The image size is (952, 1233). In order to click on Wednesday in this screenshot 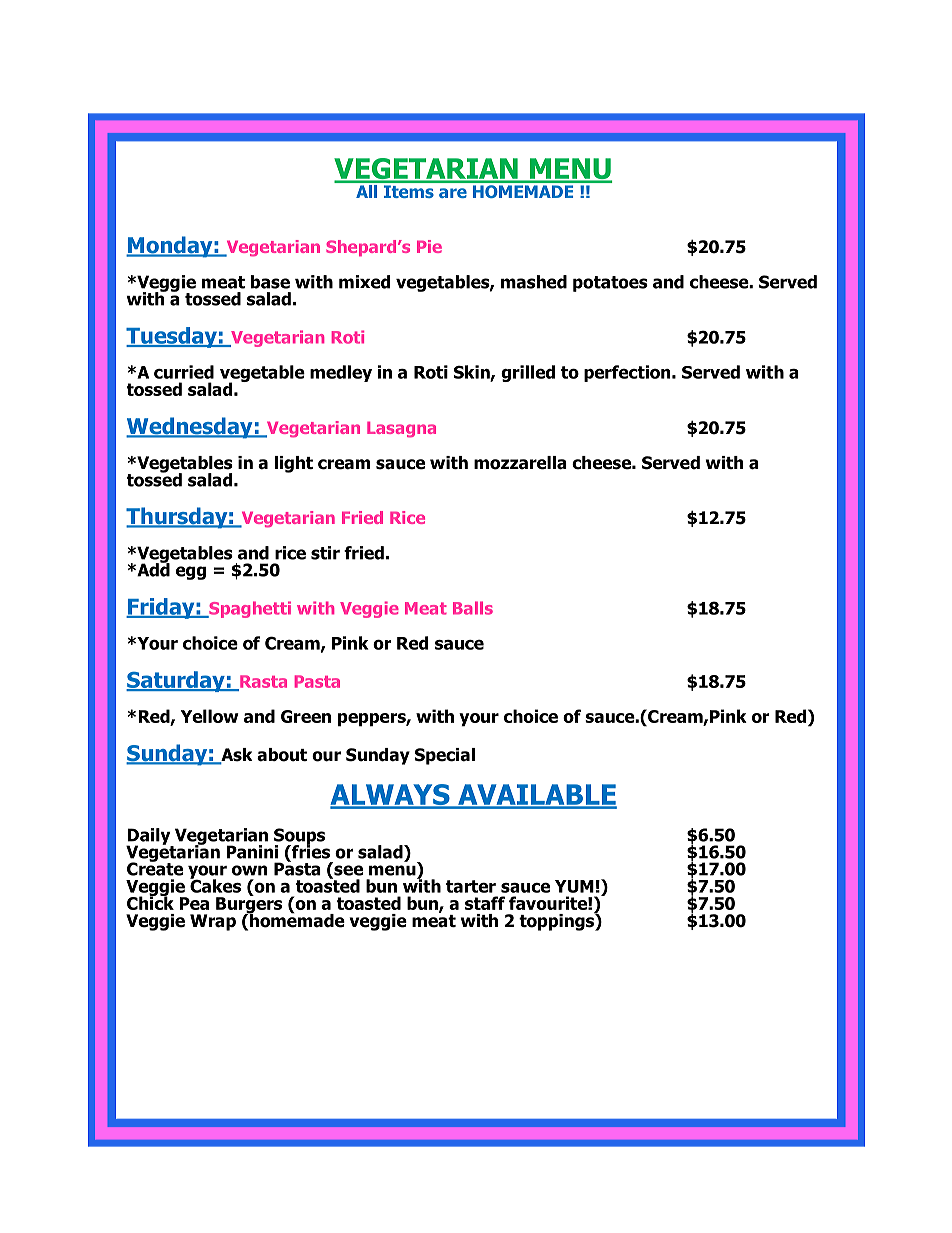, I will do `click(190, 428)`.
